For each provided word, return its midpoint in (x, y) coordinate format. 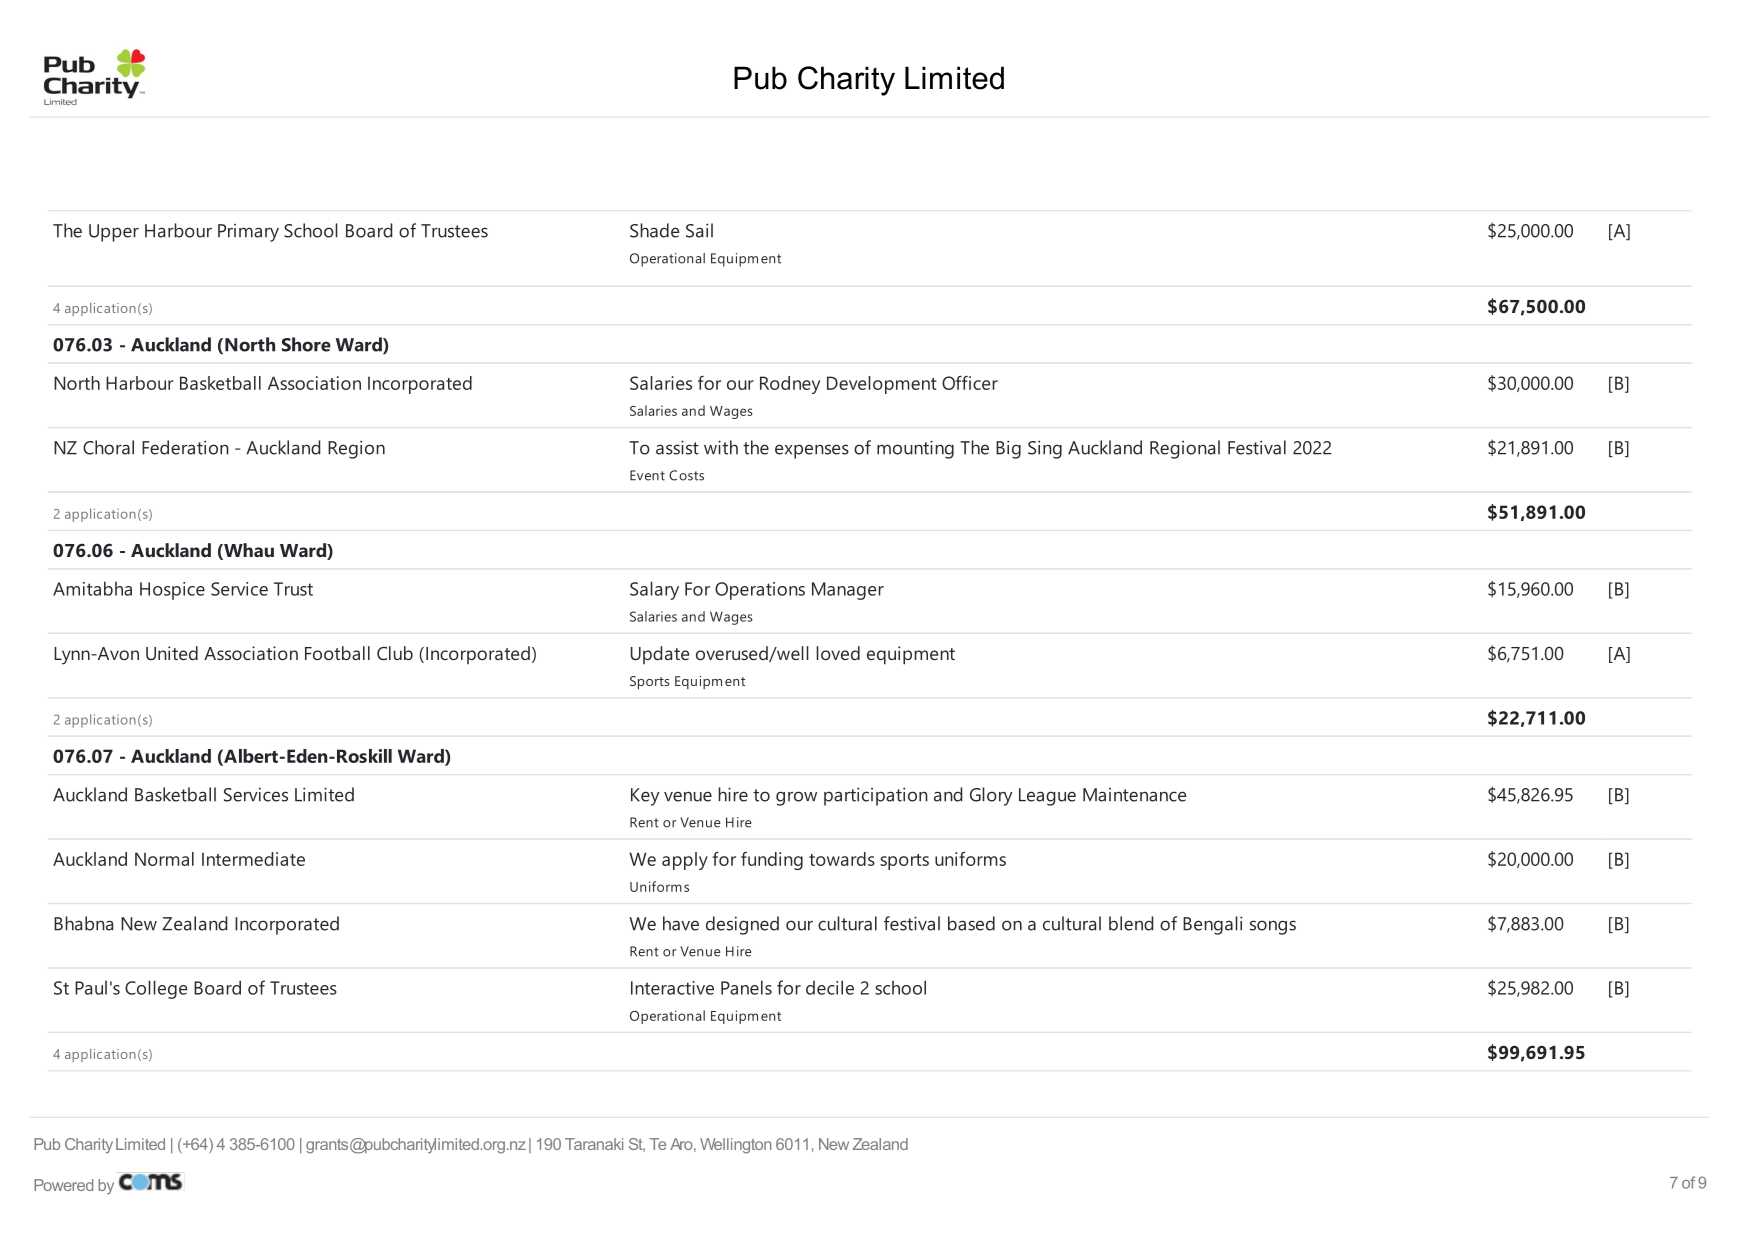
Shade (655, 230)
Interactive (672, 988)
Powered (63, 1185)
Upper (114, 233)
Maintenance (1135, 795)
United (172, 653)
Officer (970, 383)
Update (660, 655)
